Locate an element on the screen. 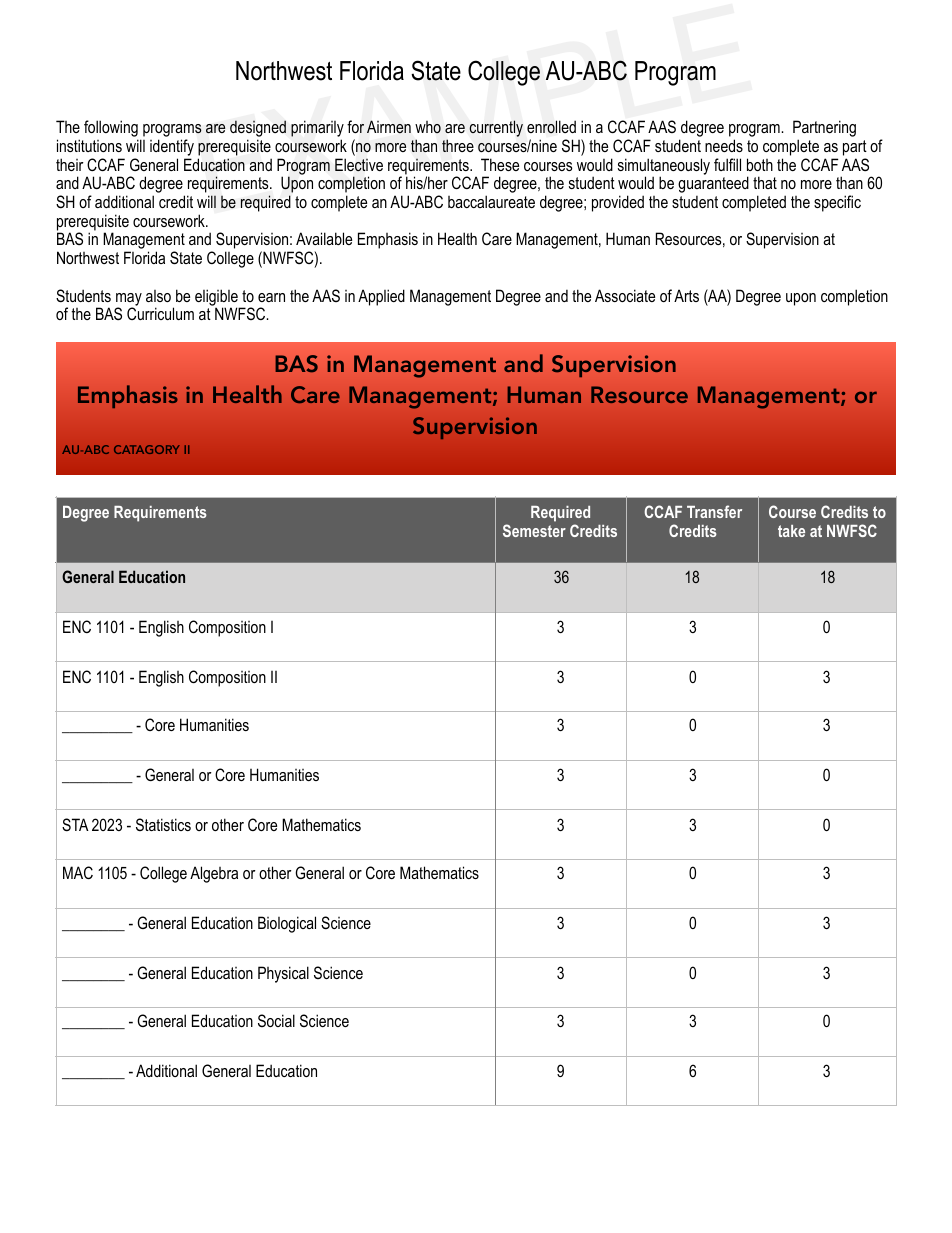  Physical is located at coordinates (283, 974).
